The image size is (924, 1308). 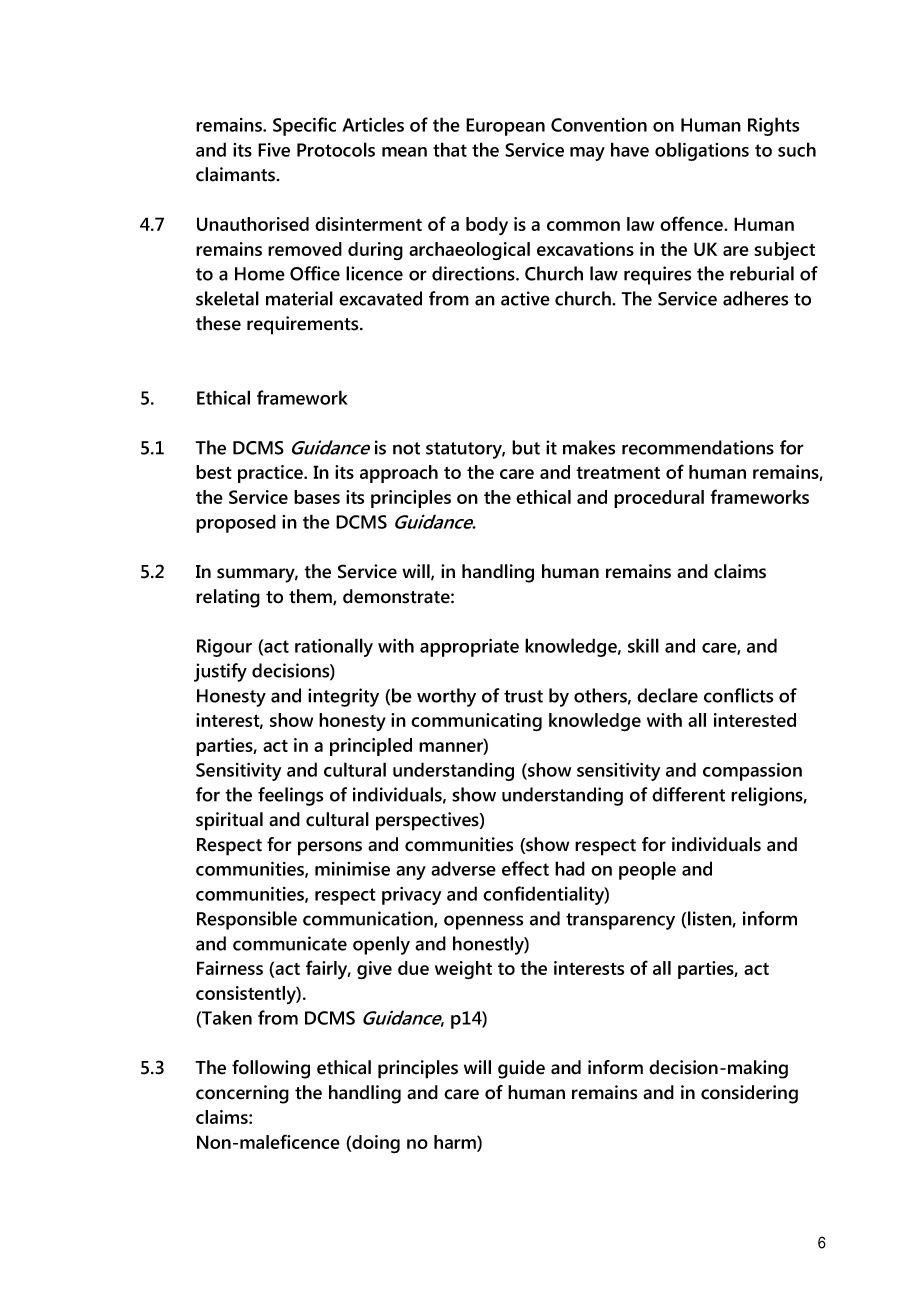 I want to click on European, so click(x=505, y=127).
